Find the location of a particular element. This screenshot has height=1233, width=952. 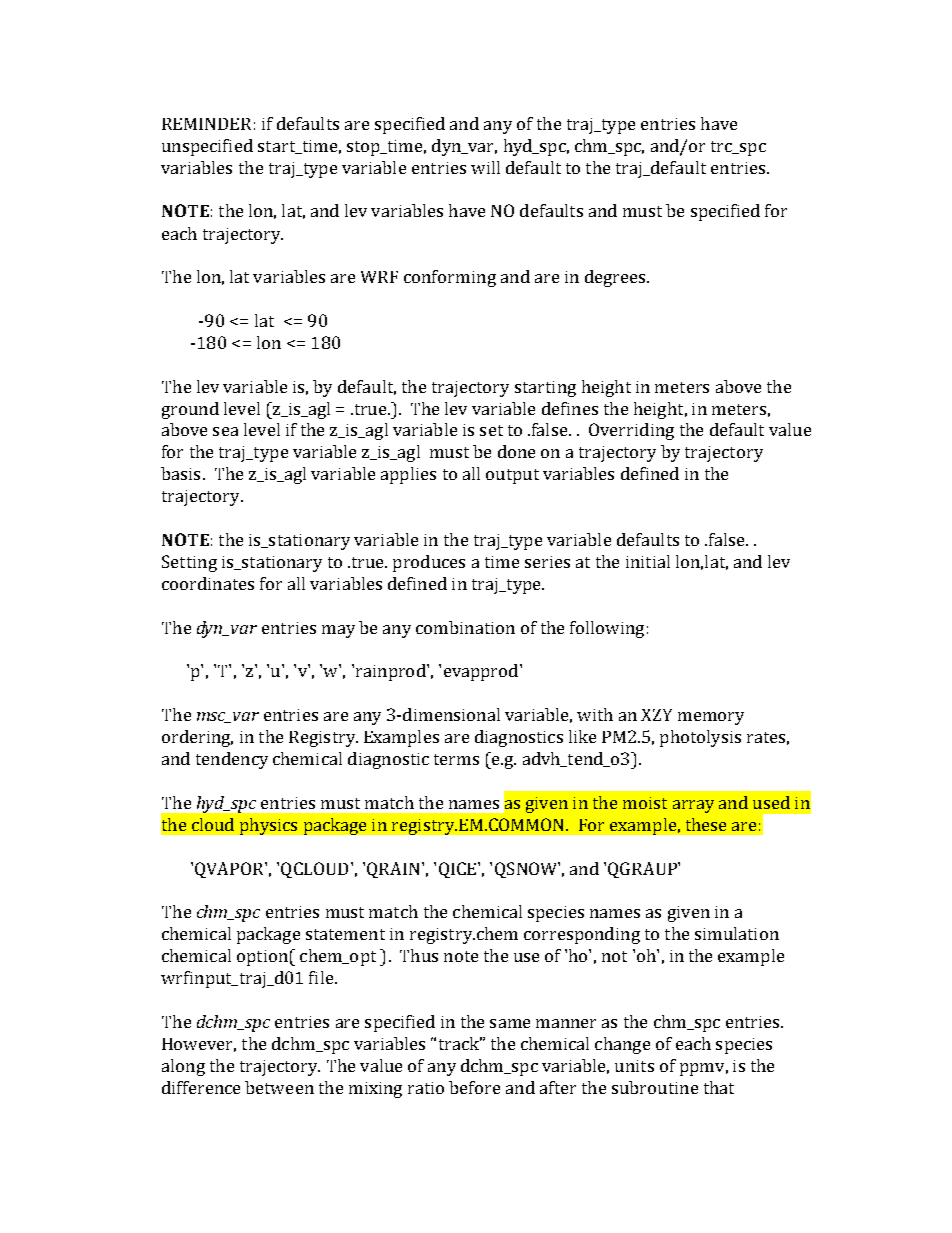

terms is located at coordinates (456, 759).
